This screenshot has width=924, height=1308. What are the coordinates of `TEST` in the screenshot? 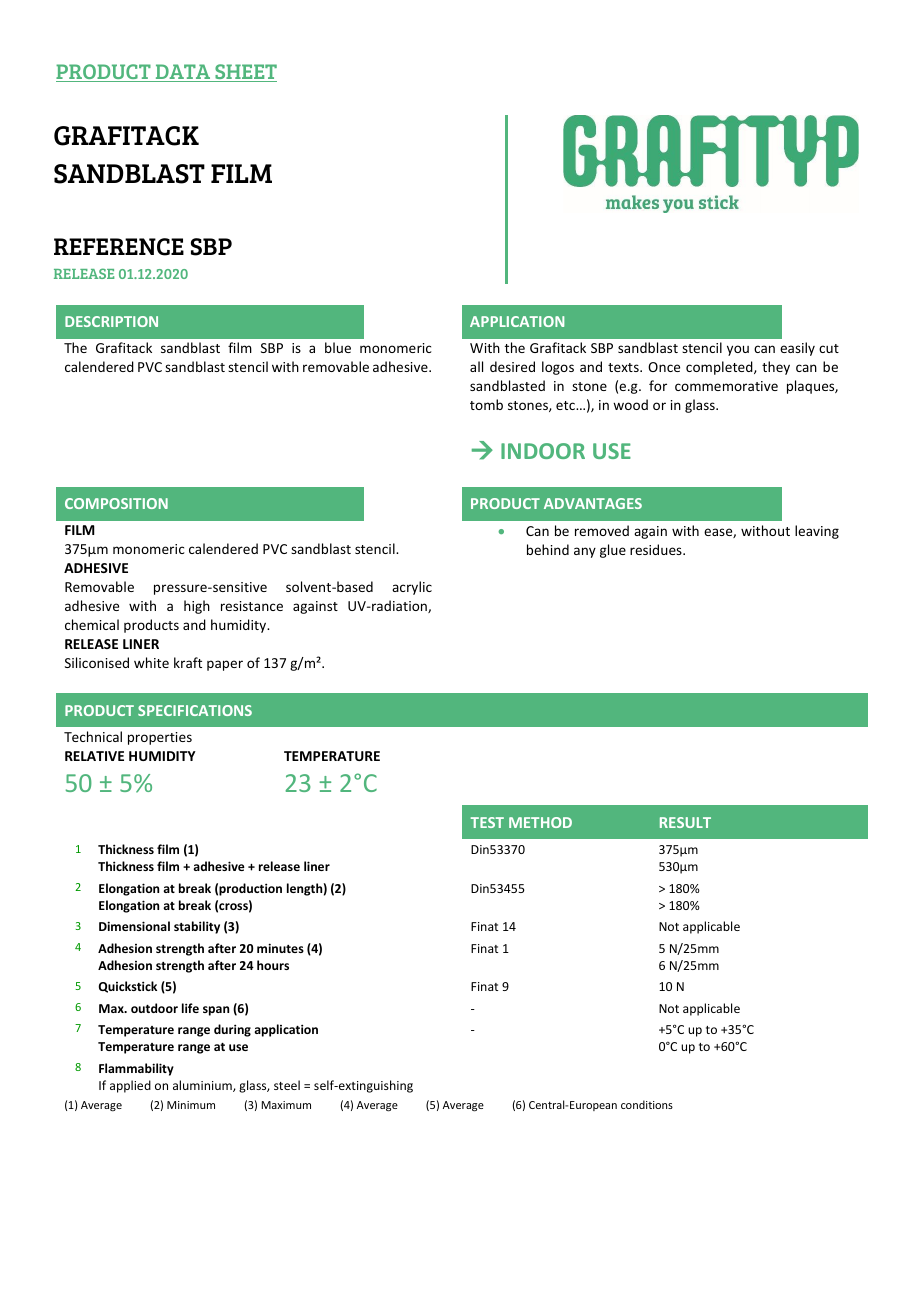 It's located at (487, 822).
